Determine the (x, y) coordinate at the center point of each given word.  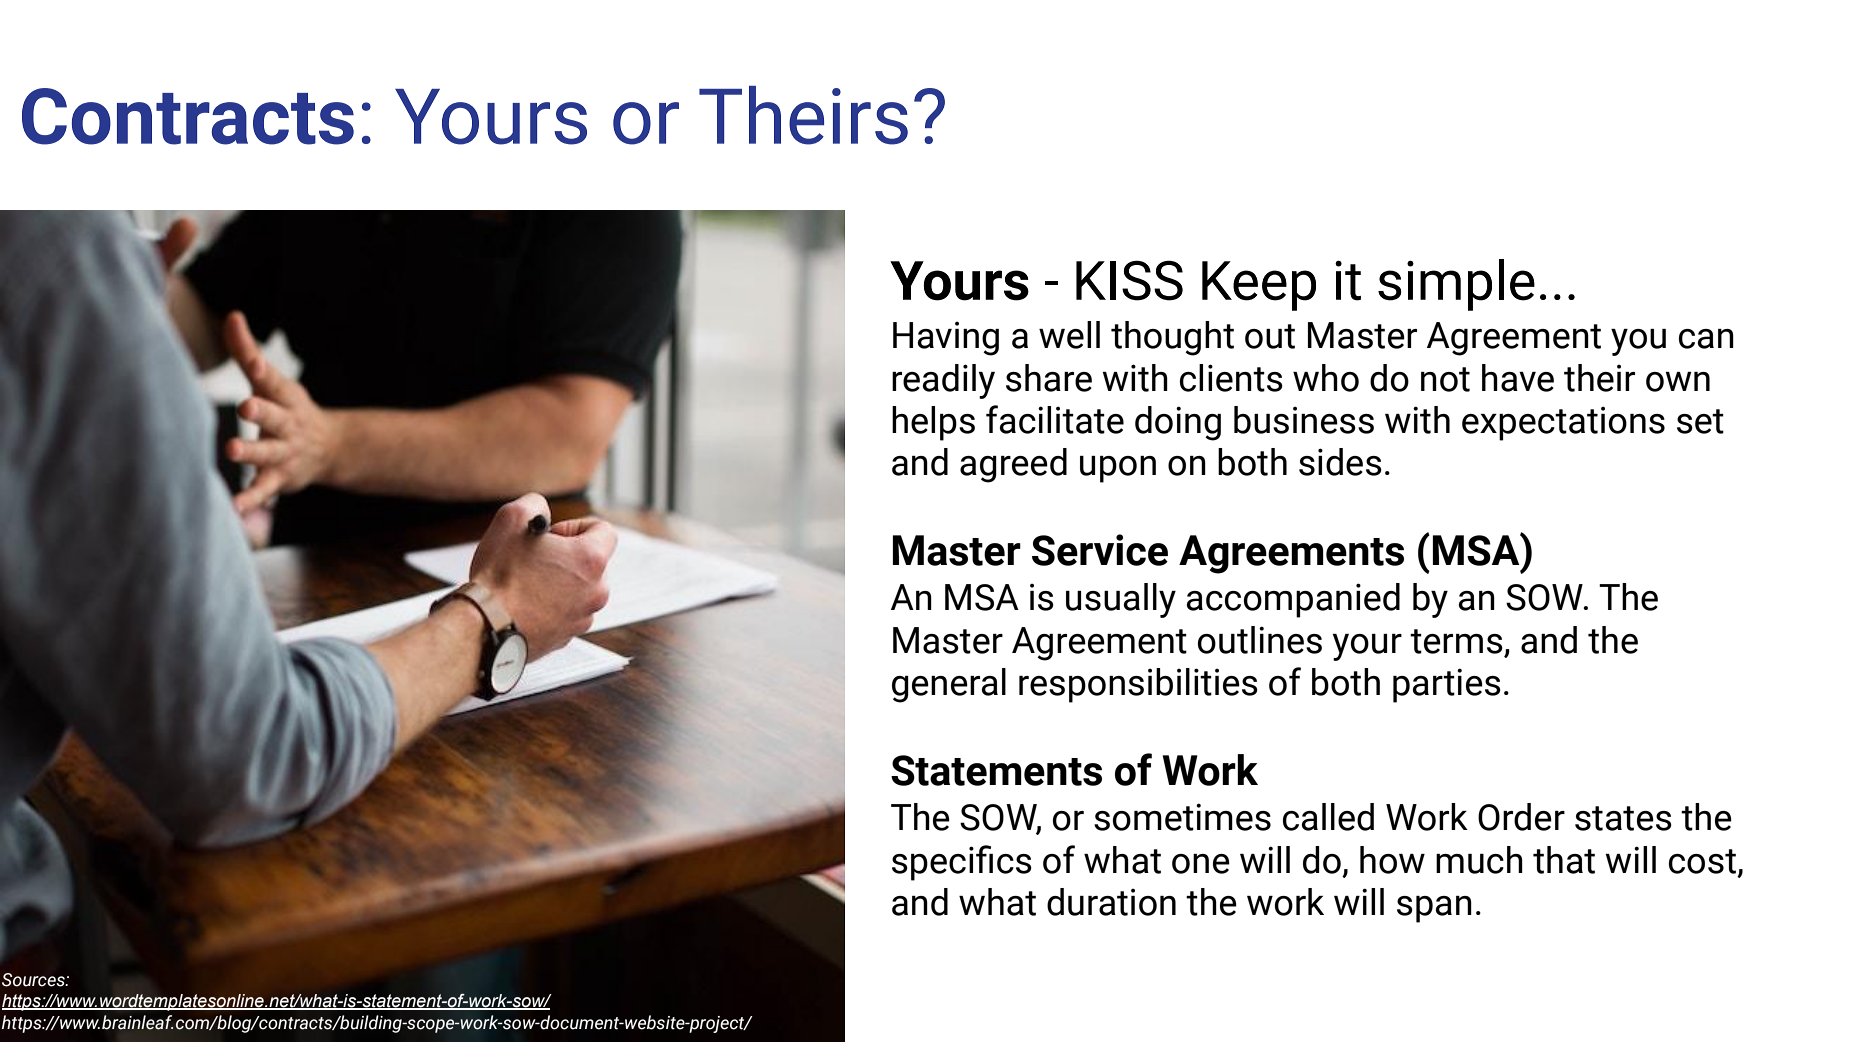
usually (1121, 600)
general (949, 685)
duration (1111, 902)
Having (946, 339)
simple (1456, 285)
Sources (34, 980)
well (1069, 335)
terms (1456, 641)
